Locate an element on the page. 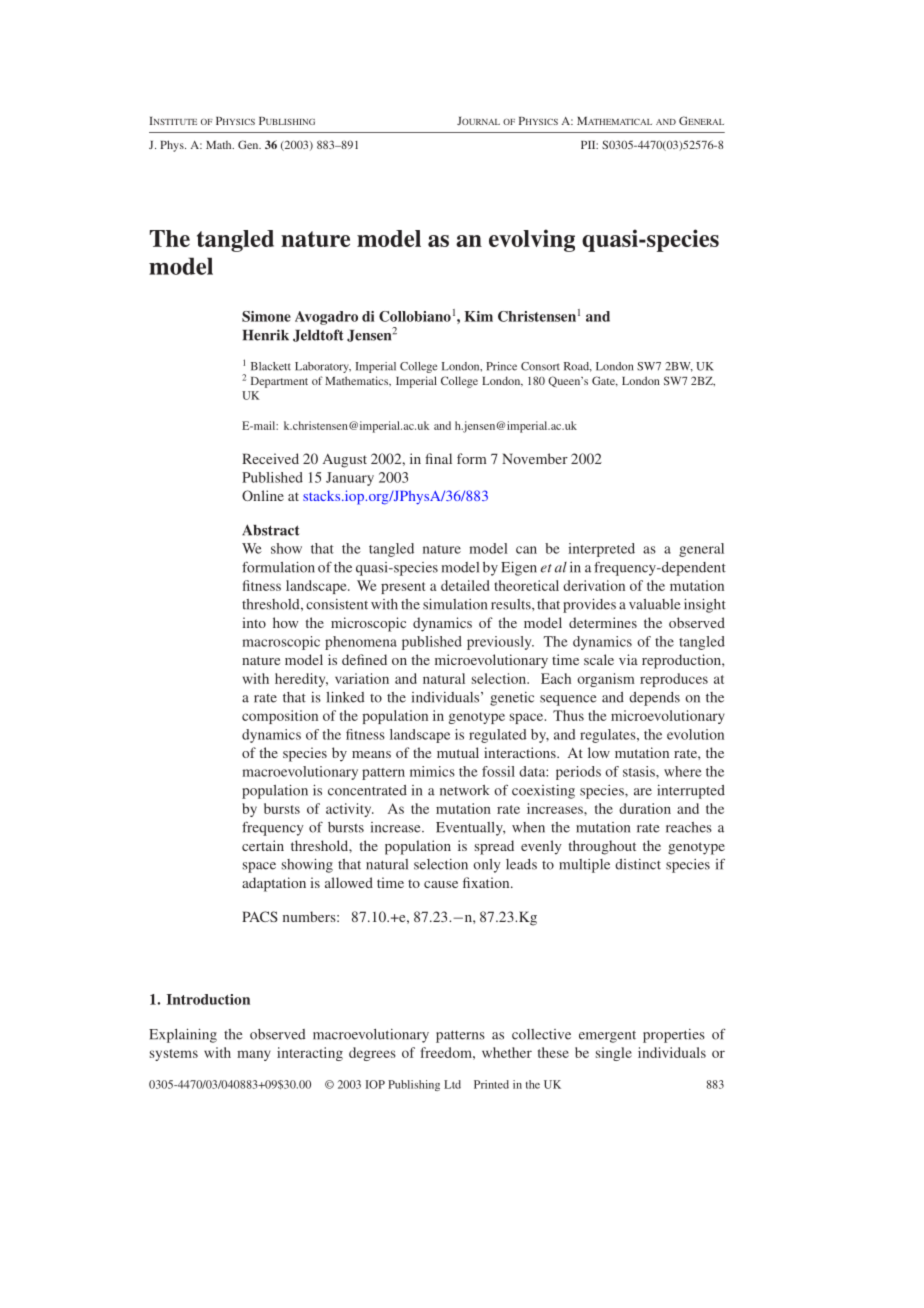 The width and height of the page is (924, 1308). network is located at coordinates (464, 790).
